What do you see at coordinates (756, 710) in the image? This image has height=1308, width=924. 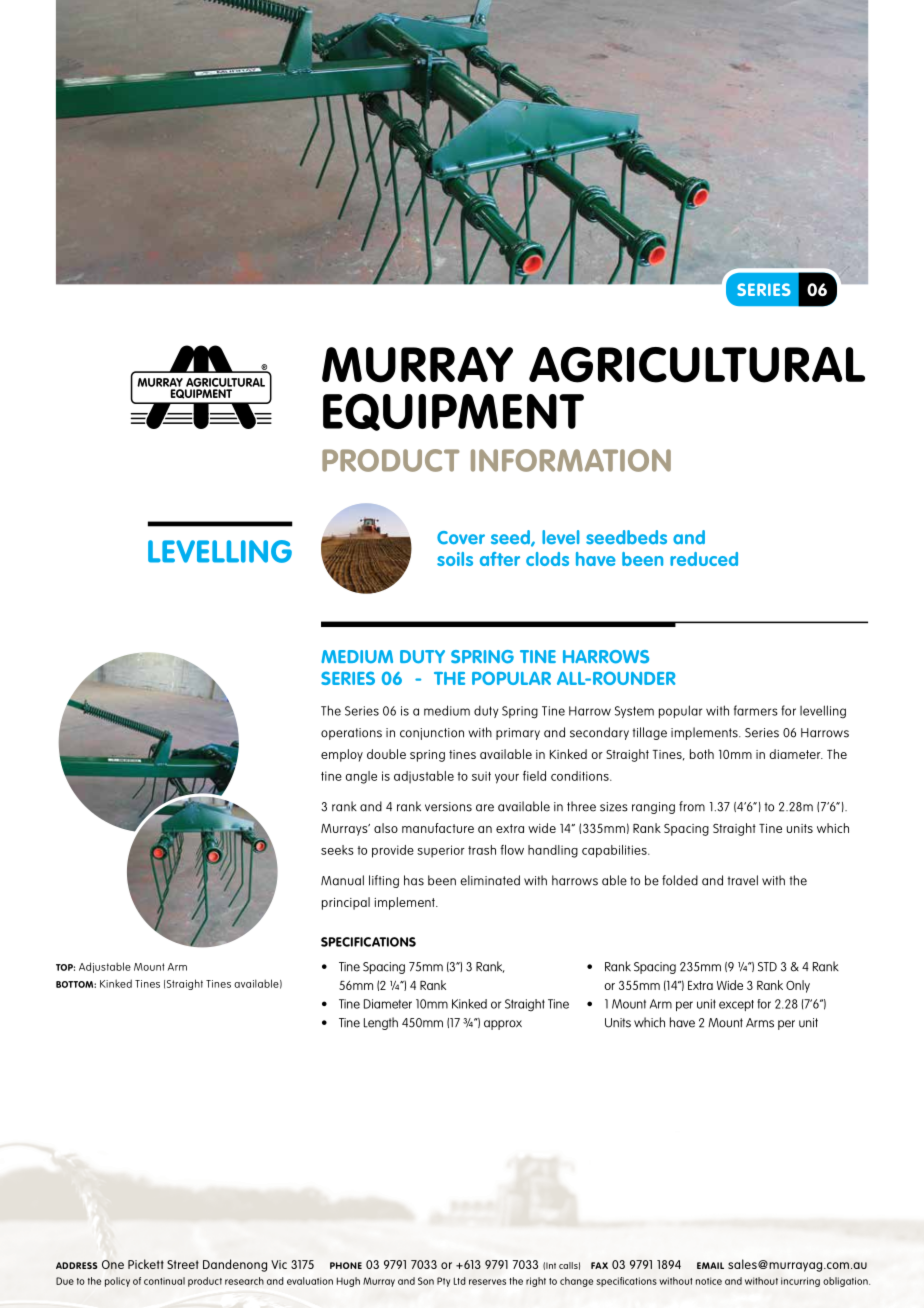 I see `farmers` at bounding box center [756, 710].
